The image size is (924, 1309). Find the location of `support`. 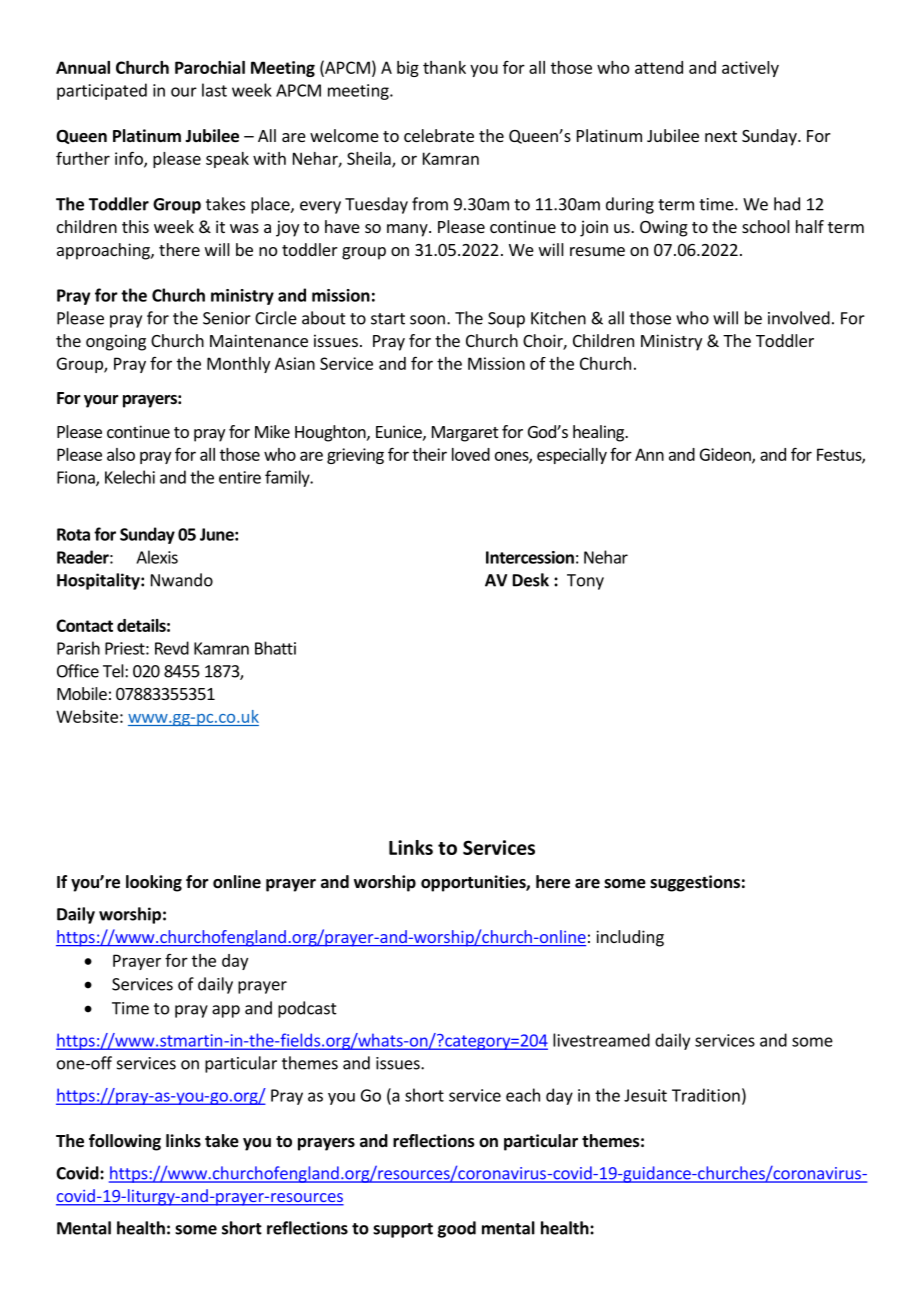

support is located at coordinates (403, 1230).
